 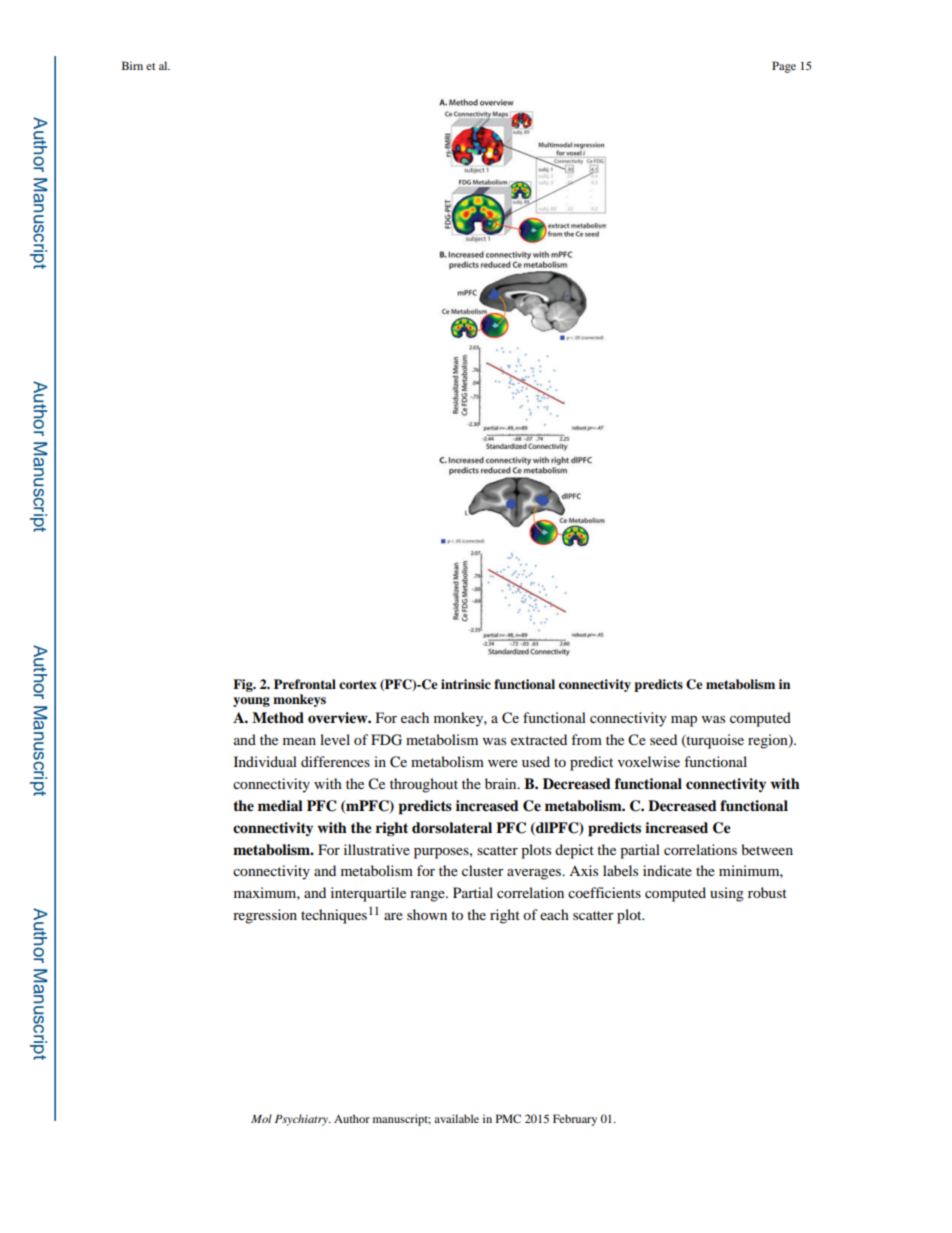 What do you see at coordinates (539, 739) in the screenshot?
I see `extracted` at bounding box center [539, 739].
